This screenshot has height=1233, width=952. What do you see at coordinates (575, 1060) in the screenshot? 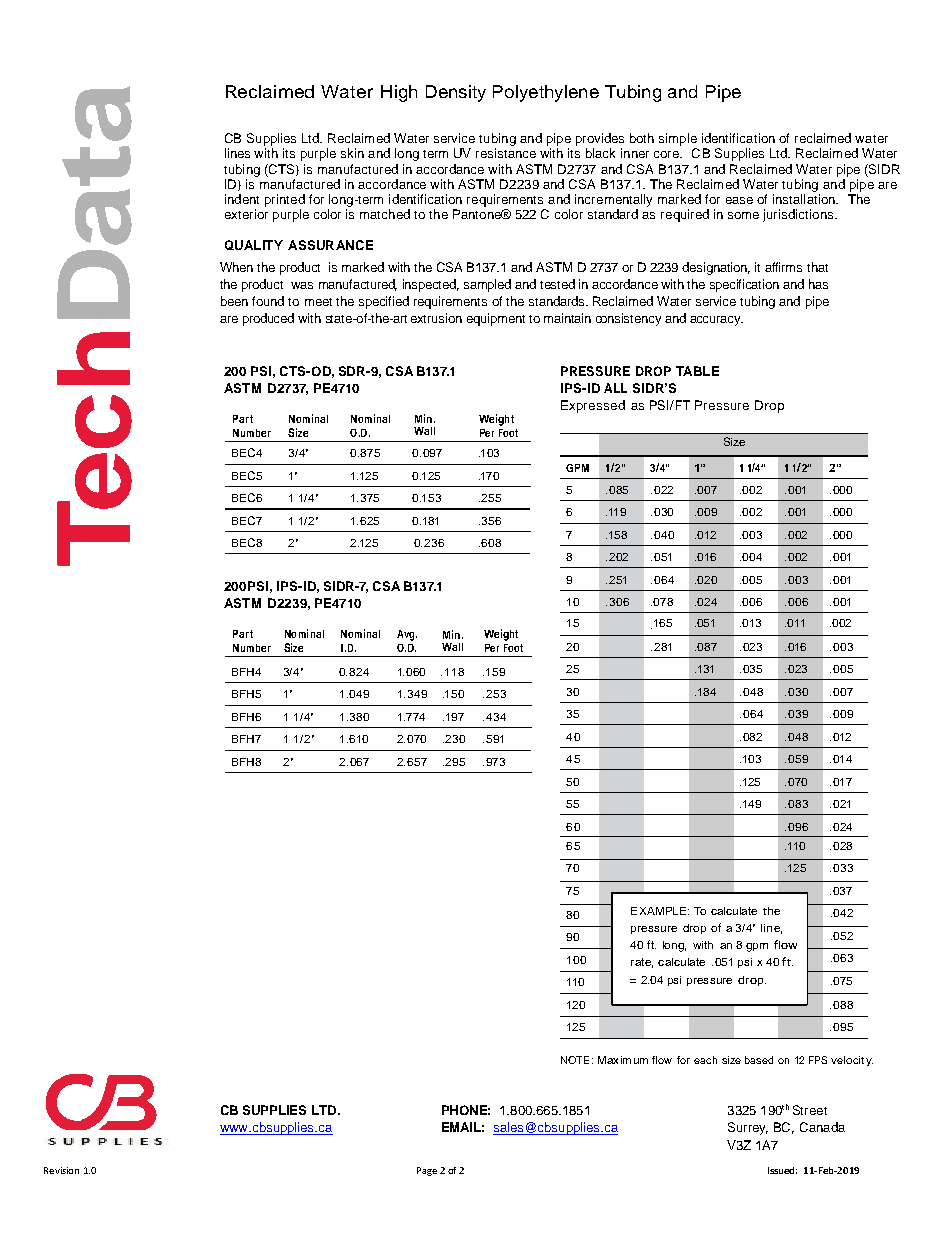
I see `NOTE` at bounding box center [575, 1060].
